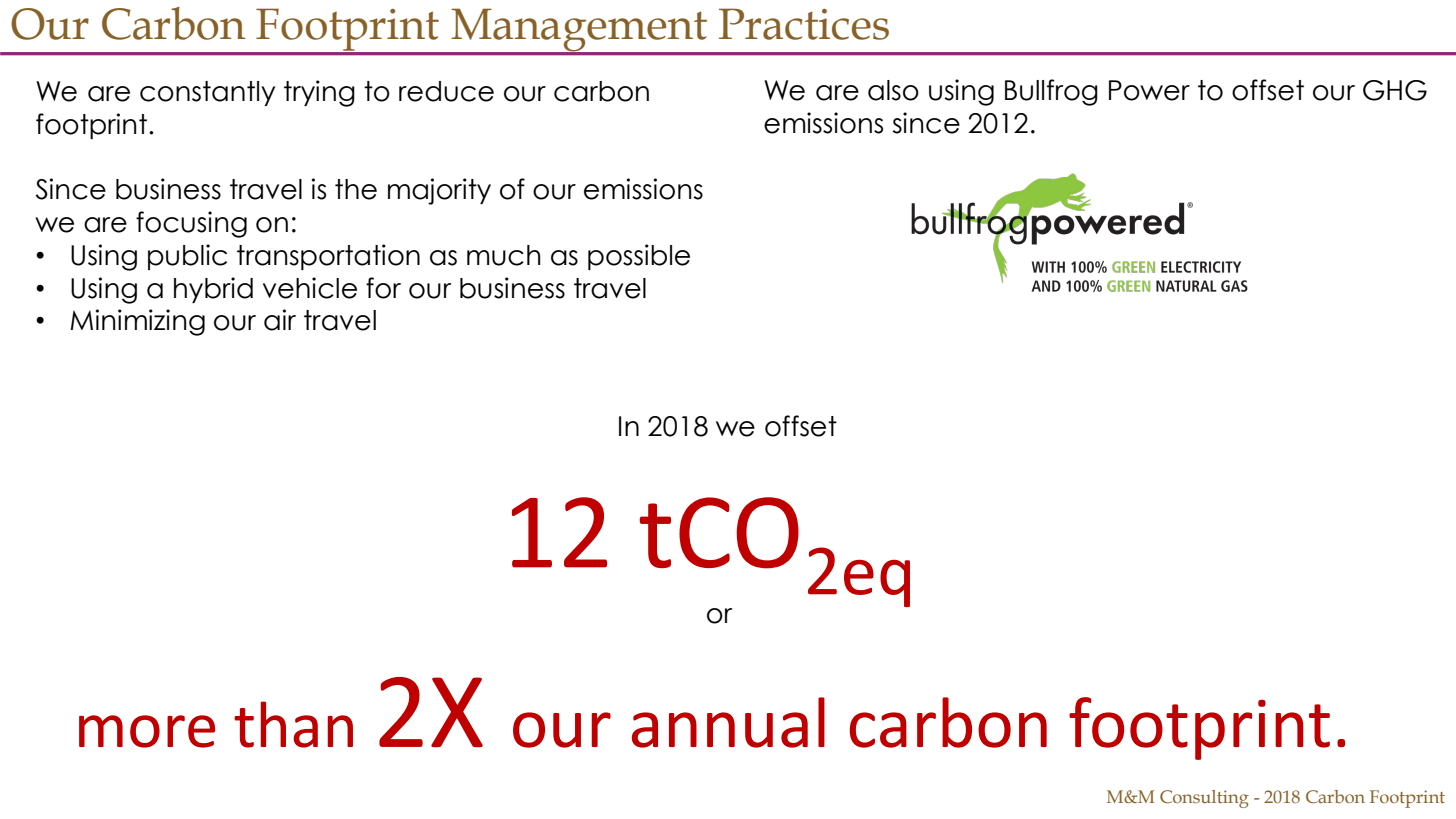  Describe the element at coordinates (383, 288) in the screenshot. I see `for` at that location.
